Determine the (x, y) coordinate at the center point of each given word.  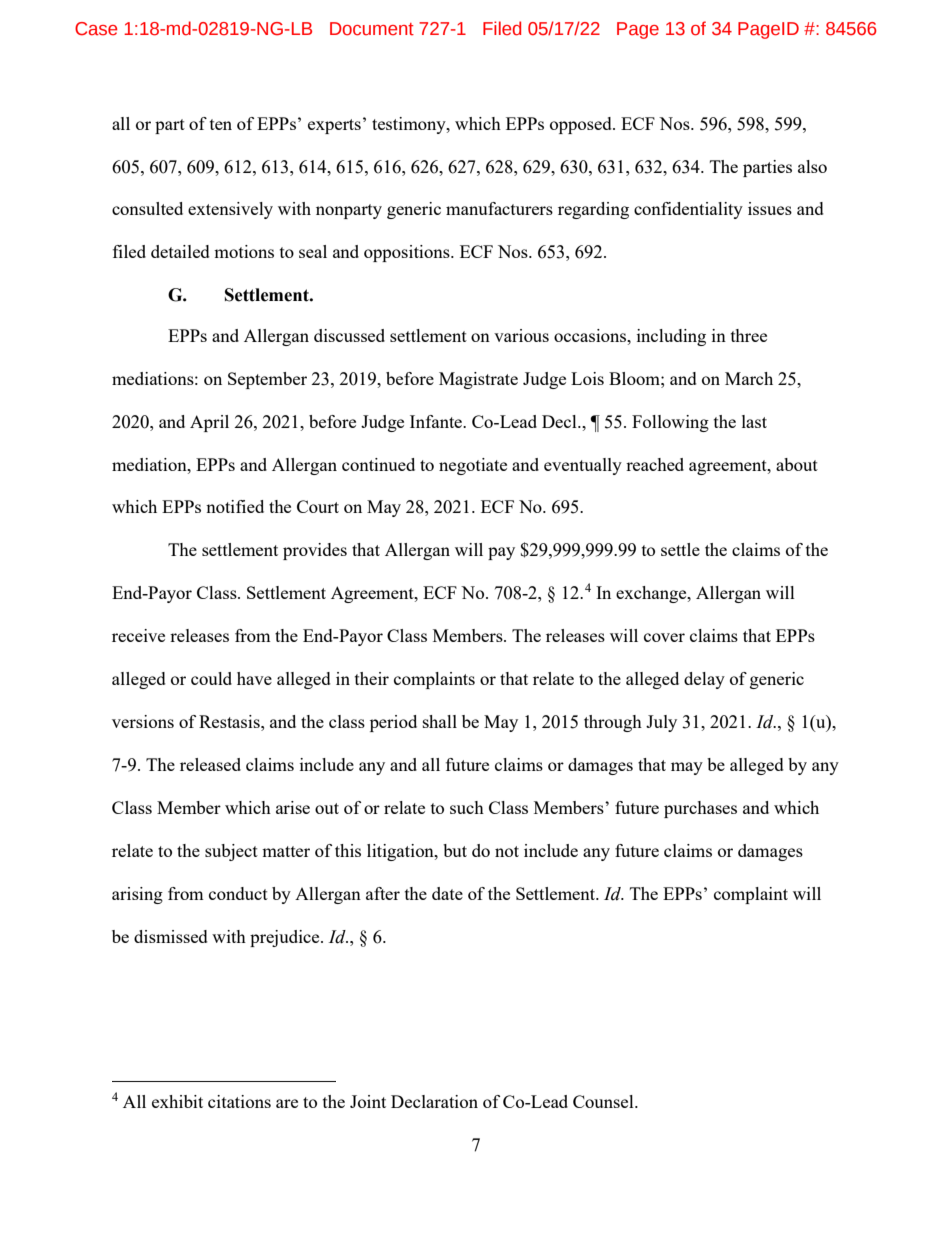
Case (96, 29)
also (812, 166)
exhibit (177, 1101)
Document (372, 29)
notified (235, 506)
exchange (652, 594)
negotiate (473, 466)
